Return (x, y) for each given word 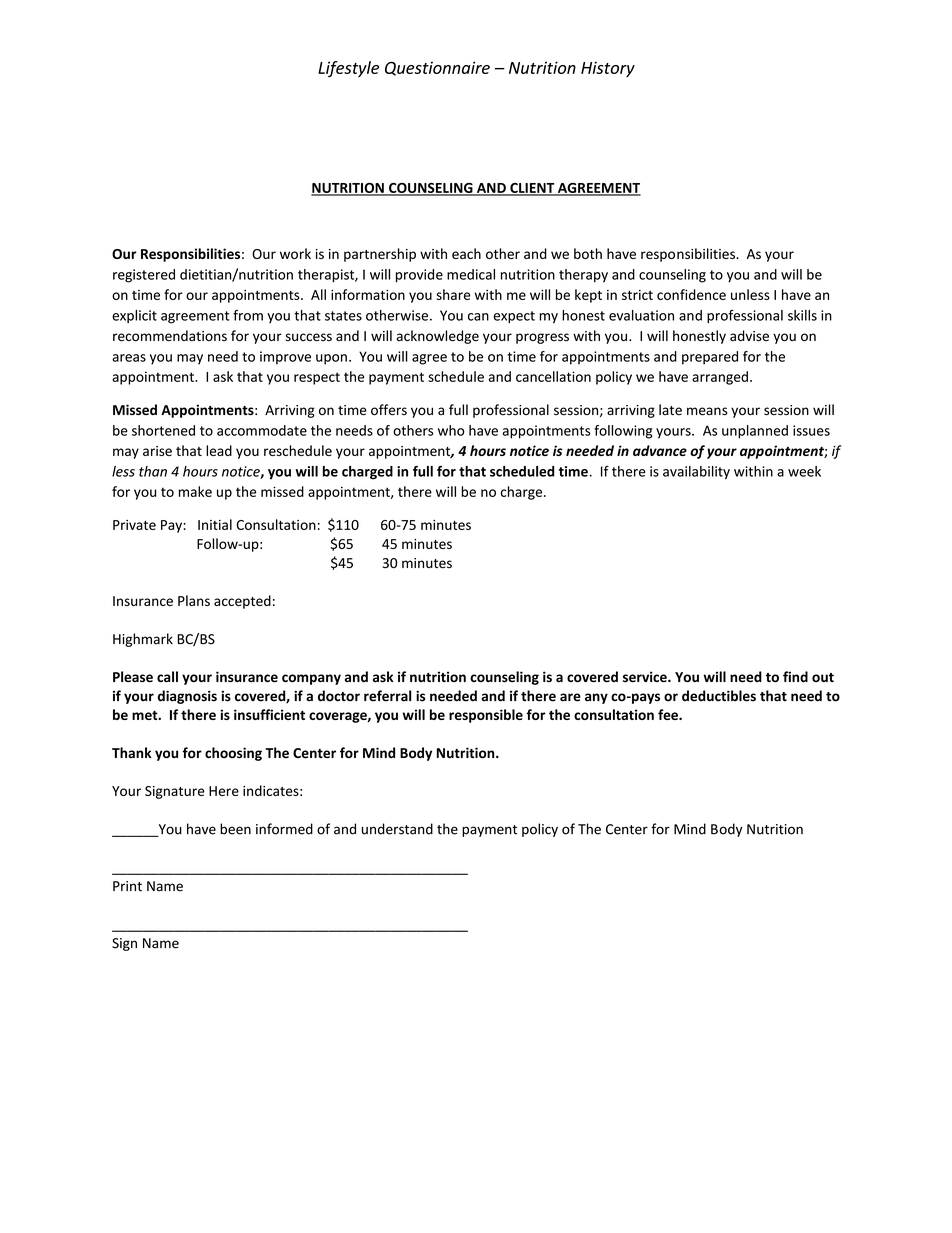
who (451, 430)
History (608, 69)
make (195, 491)
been (235, 829)
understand (397, 829)
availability (696, 473)
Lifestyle (348, 69)
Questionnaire (437, 68)
